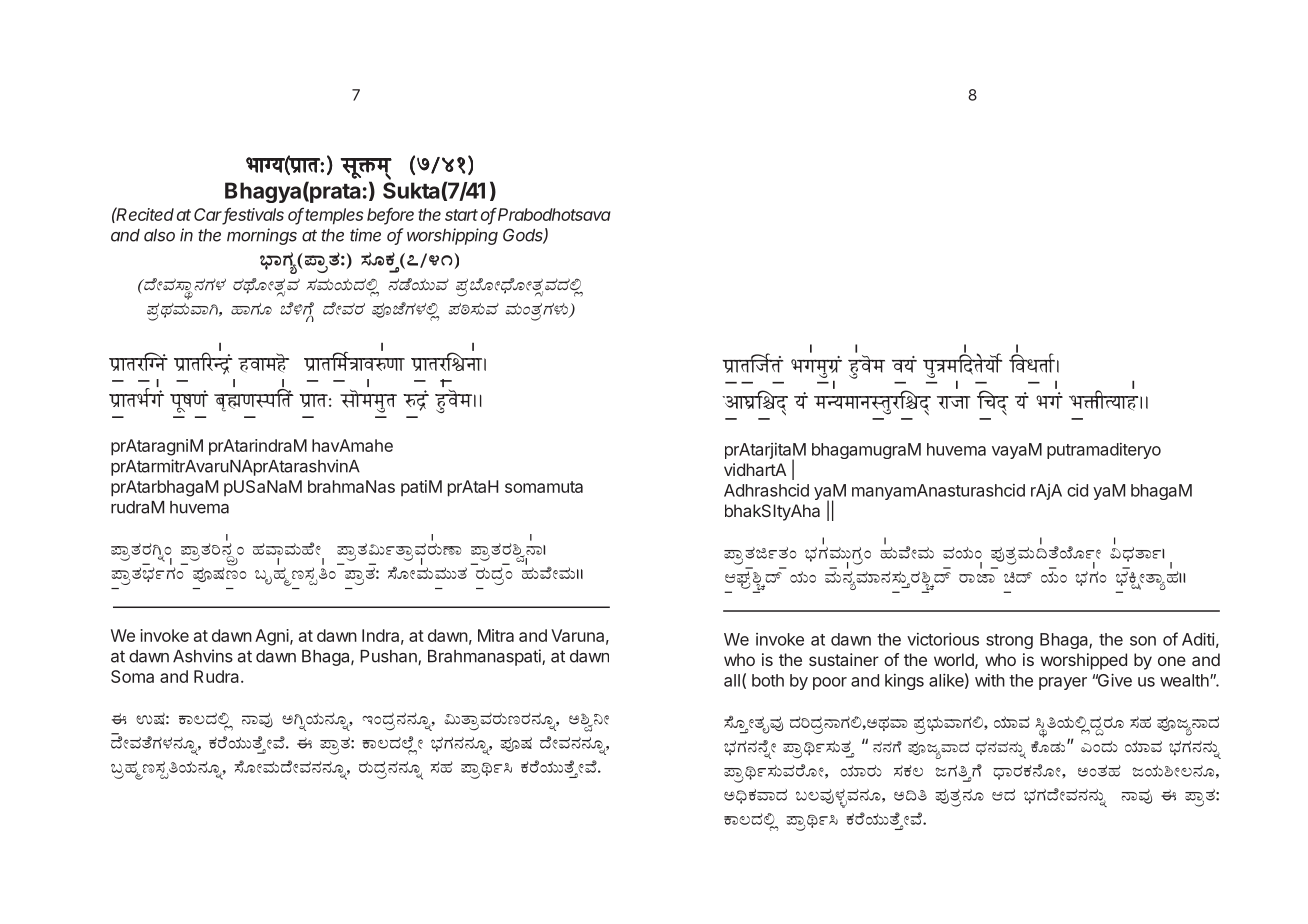  Describe the element at coordinates (365, 235) in the screenshot. I see `time` at that location.
